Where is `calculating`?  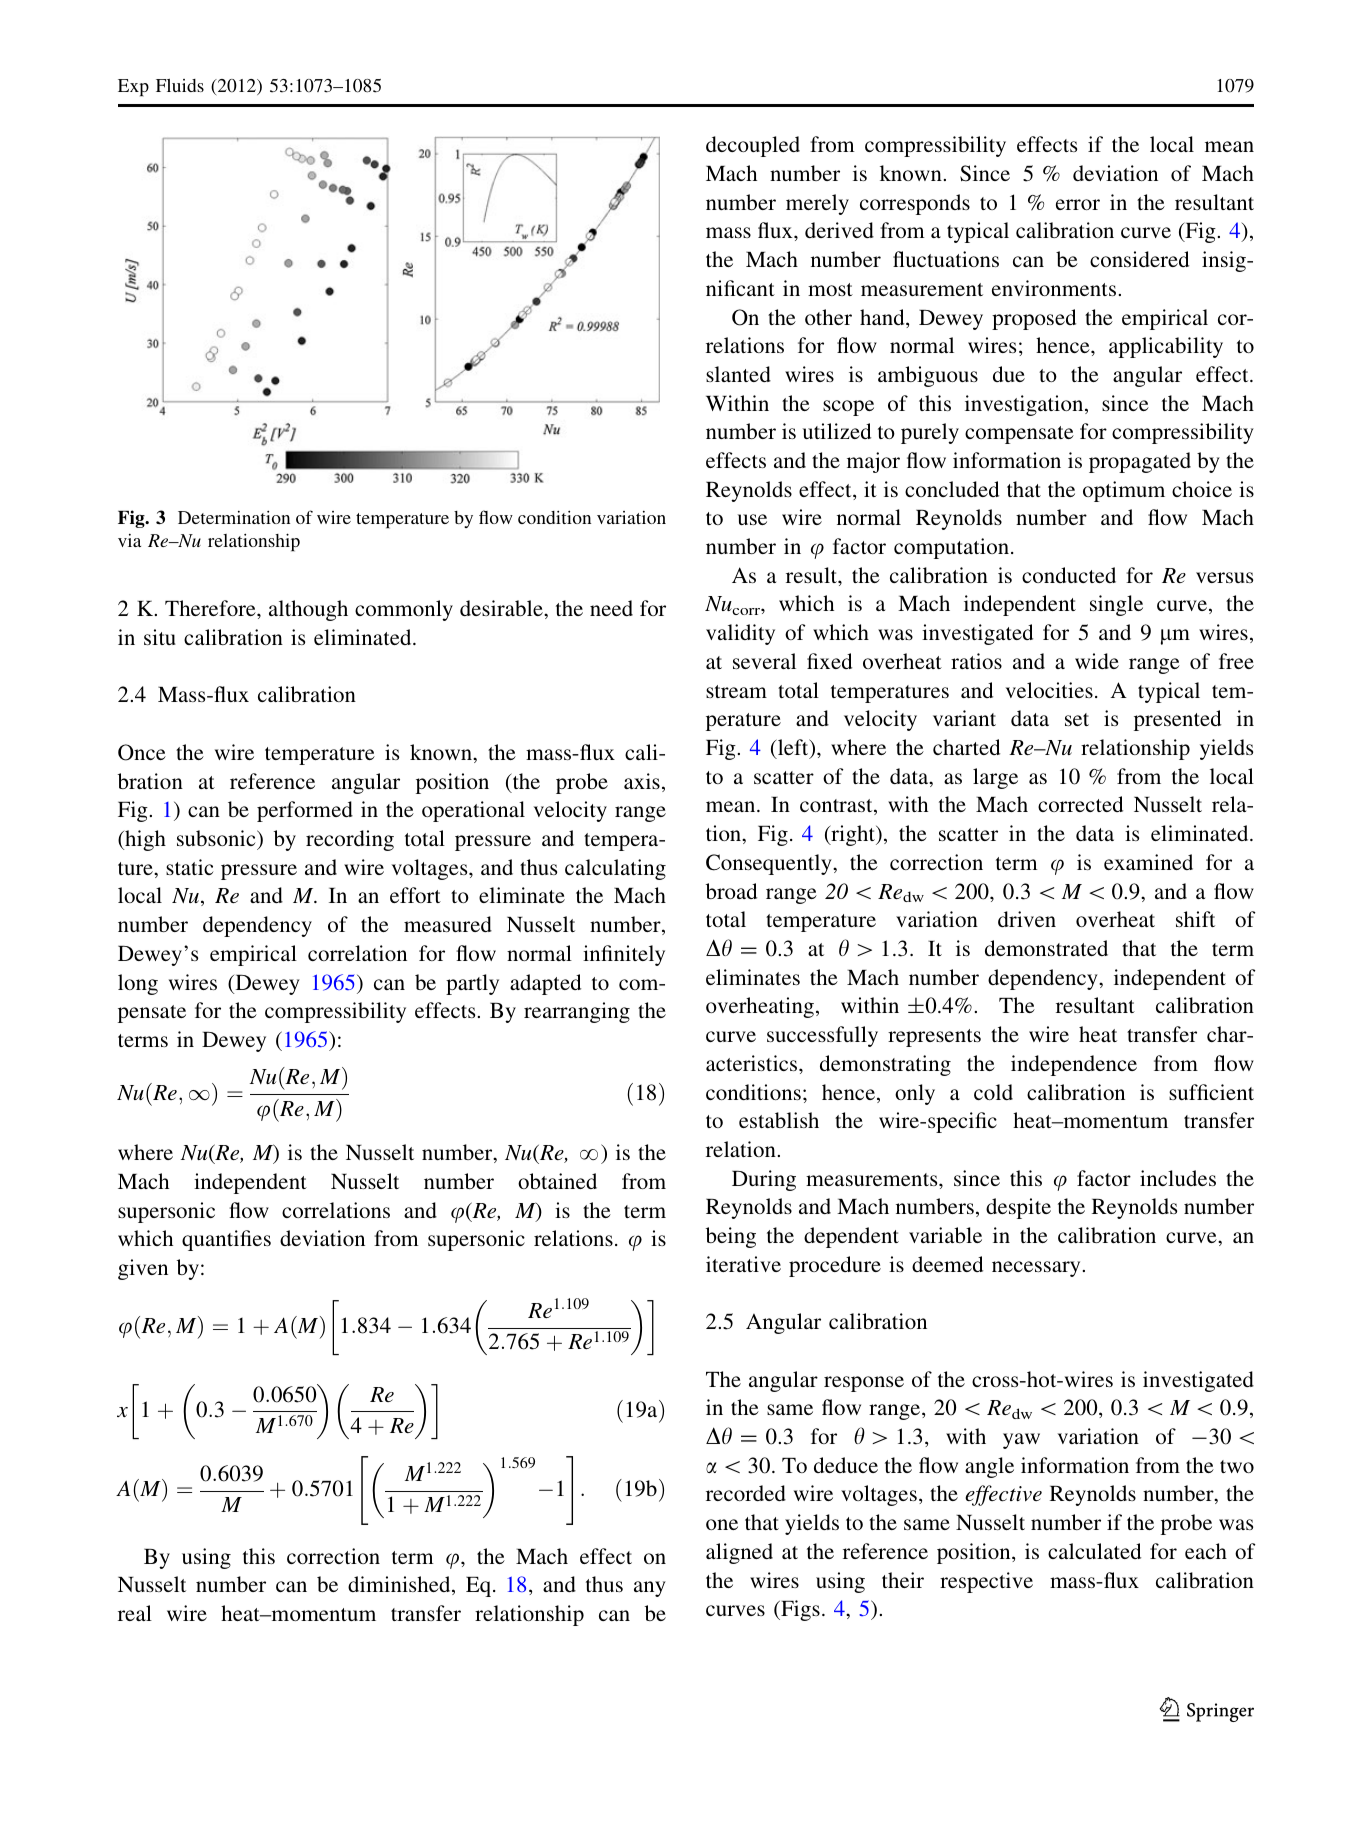
calculating is located at coordinates (615, 869).
